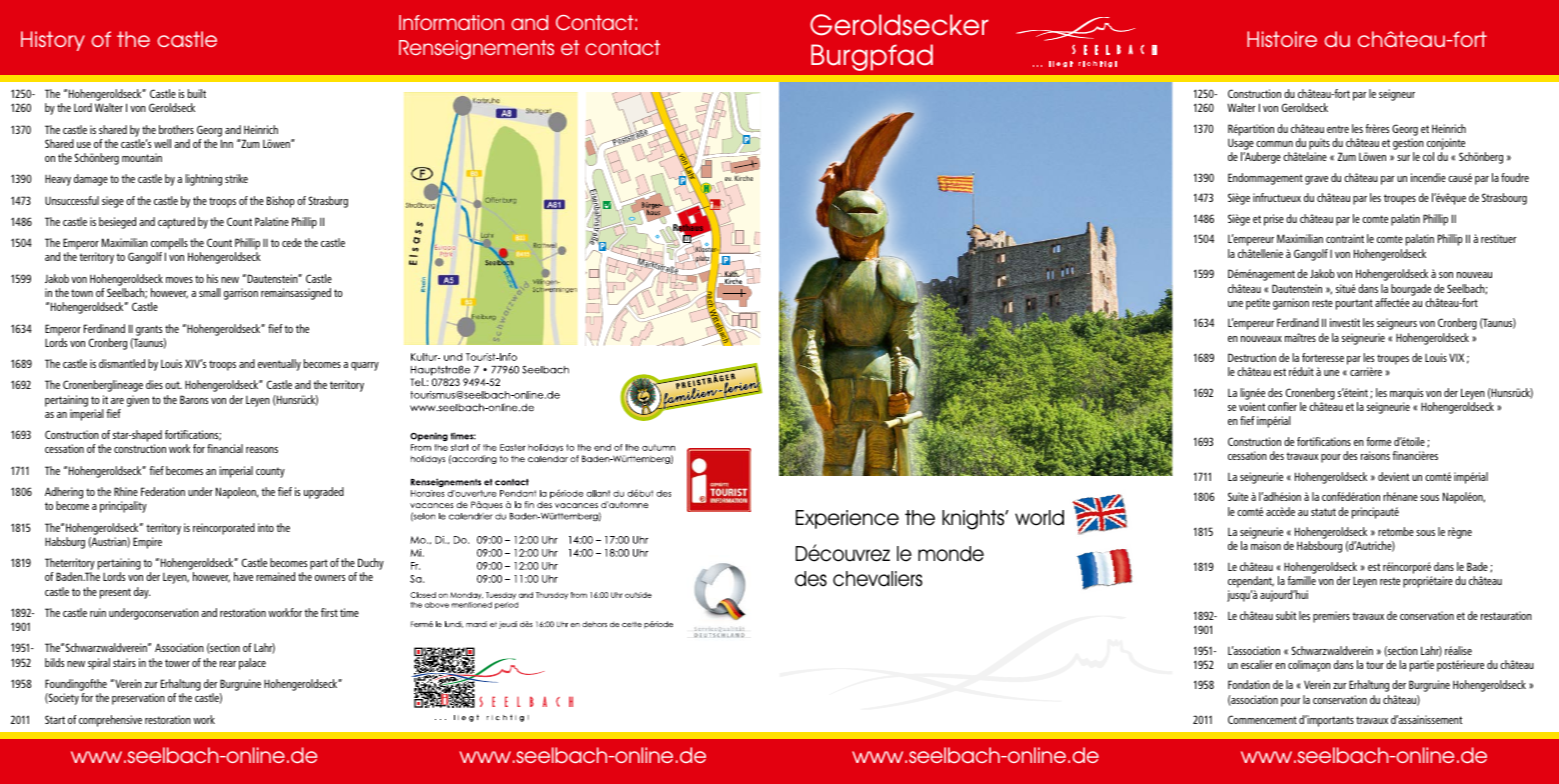 The width and height of the screenshot is (1559, 784). Describe the element at coordinates (53, 41) in the screenshot. I see `History` at that location.
